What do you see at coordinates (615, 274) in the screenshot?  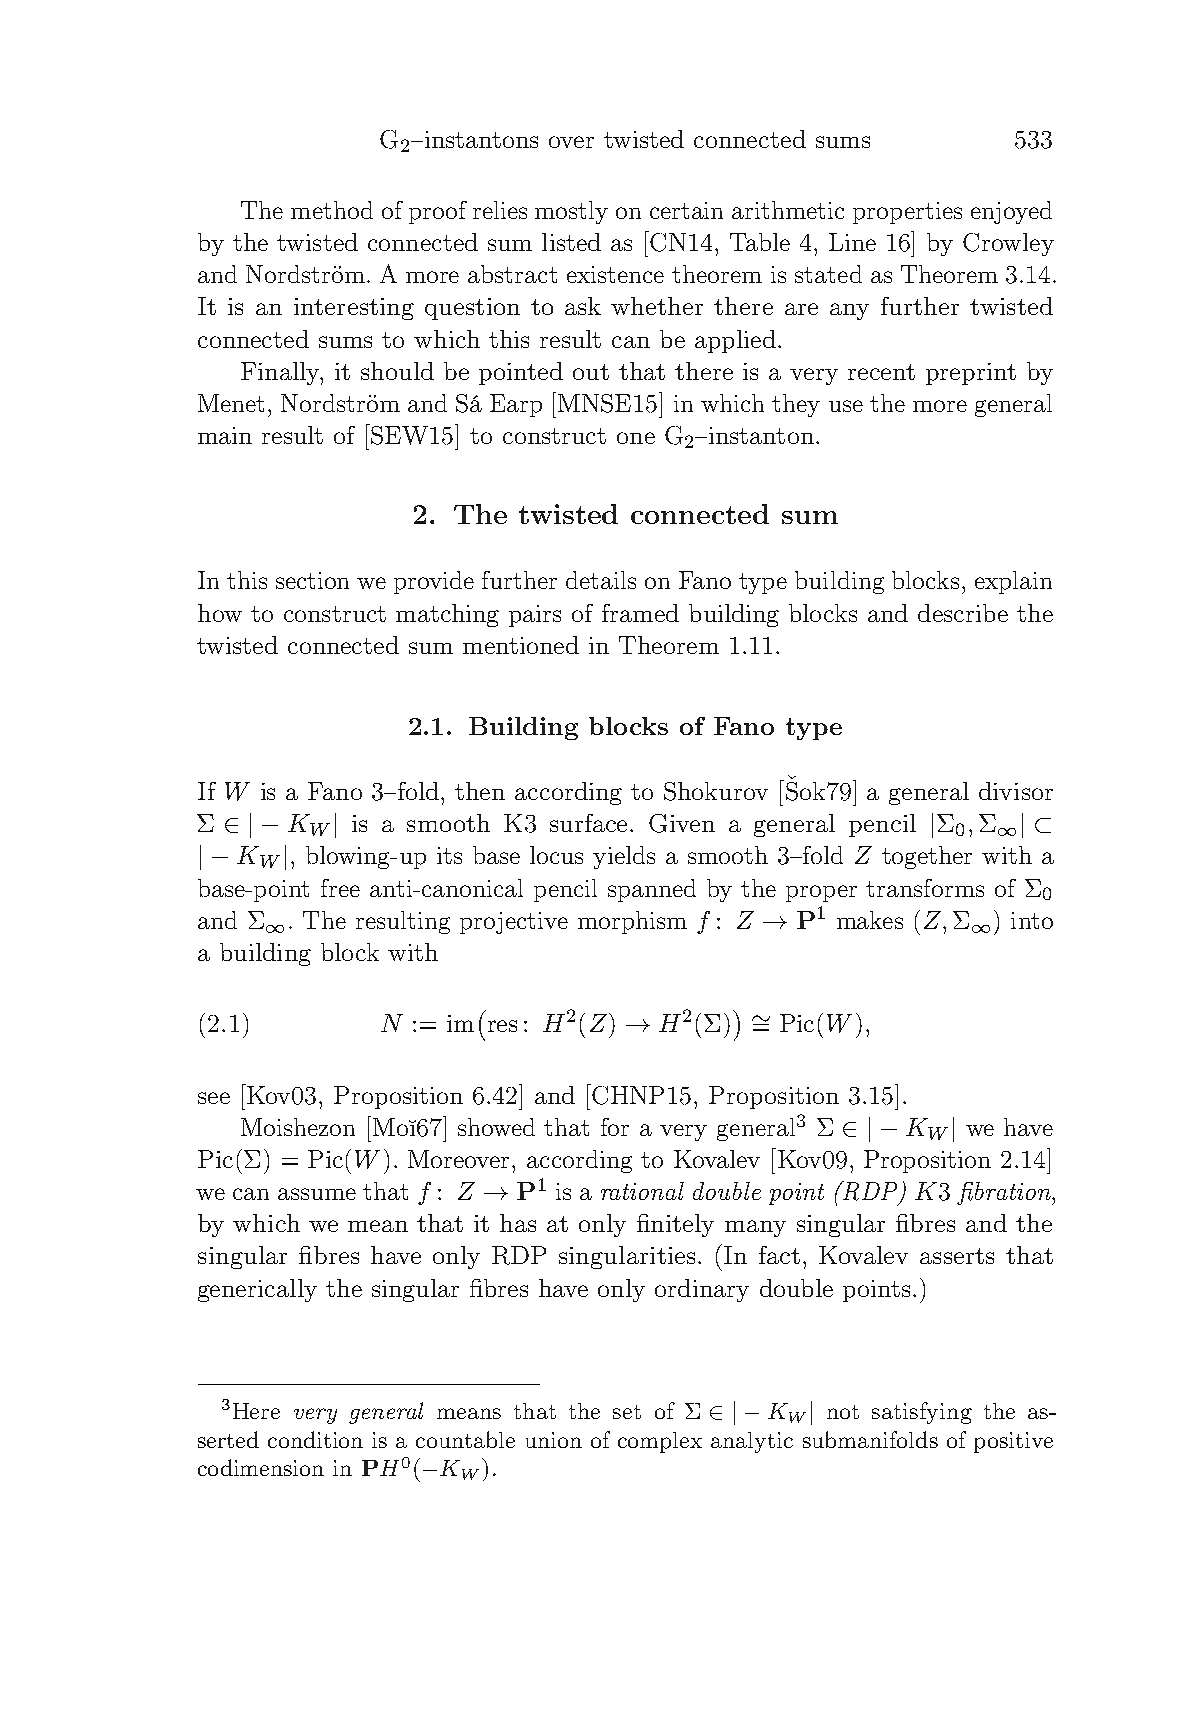 I see `existence` at bounding box center [615, 274].
